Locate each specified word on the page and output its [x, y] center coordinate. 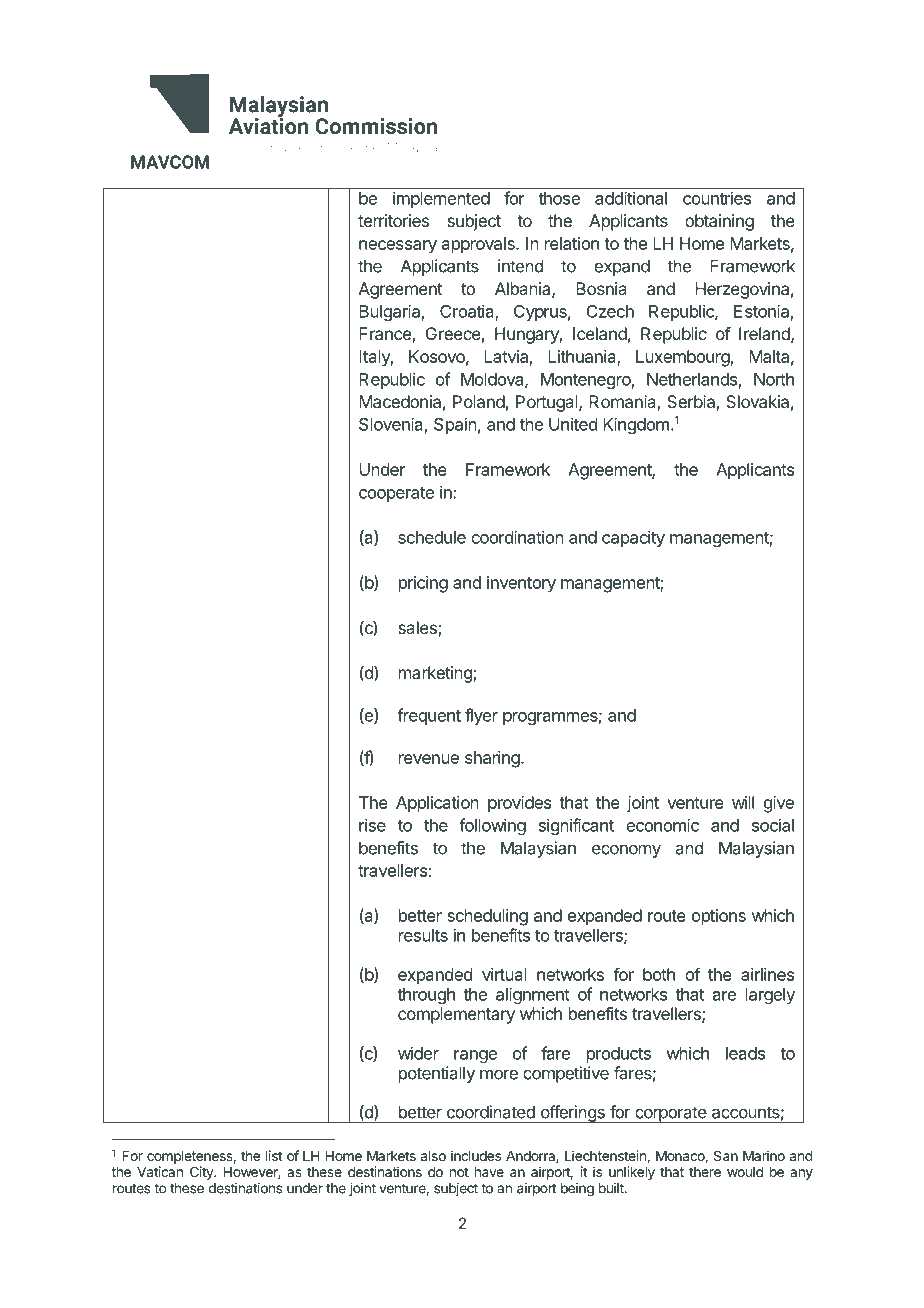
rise [372, 825]
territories [393, 220]
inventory [521, 584]
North [774, 379]
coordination [517, 537]
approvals [479, 245]
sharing [493, 759]
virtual [504, 974]
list [274, 1155]
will [743, 802]
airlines [767, 974]
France [386, 335]
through [426, 996]
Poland [479, 401]
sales [418, 629]
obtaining [719, 222]
